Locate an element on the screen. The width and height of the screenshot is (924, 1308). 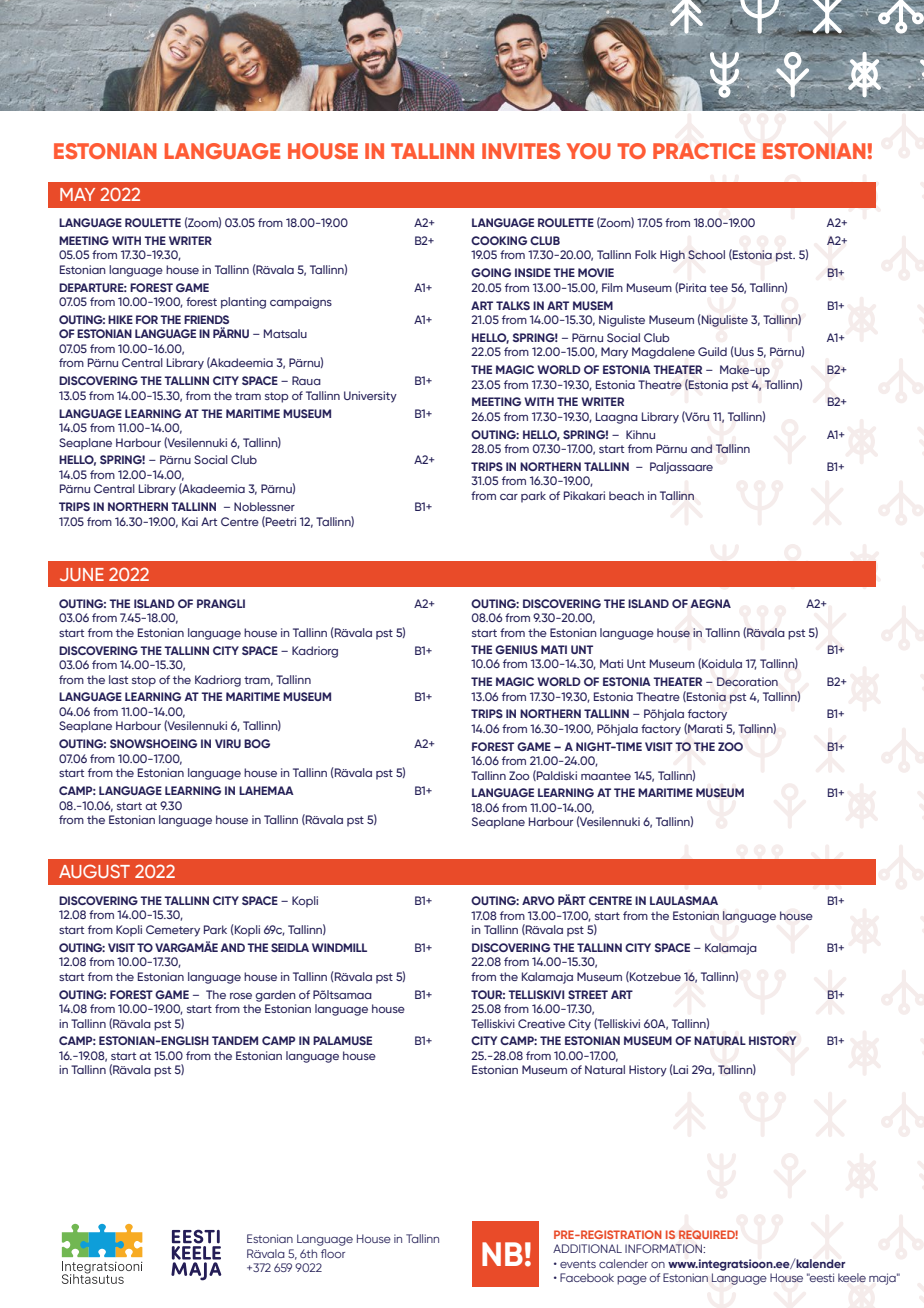
car is located at coordinates (509, 497).
